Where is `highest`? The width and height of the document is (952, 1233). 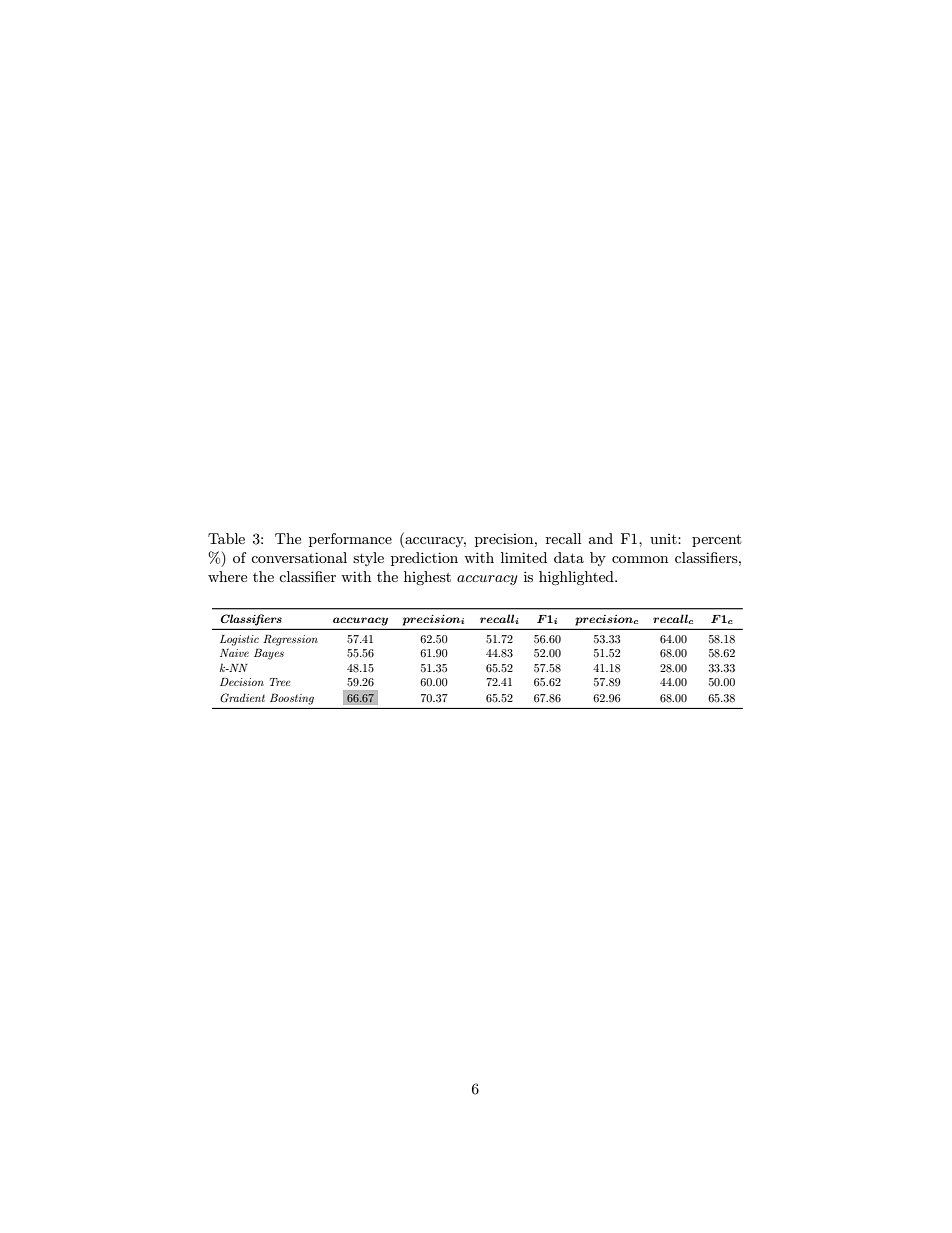
highest is located at coordinates (427, 578).
